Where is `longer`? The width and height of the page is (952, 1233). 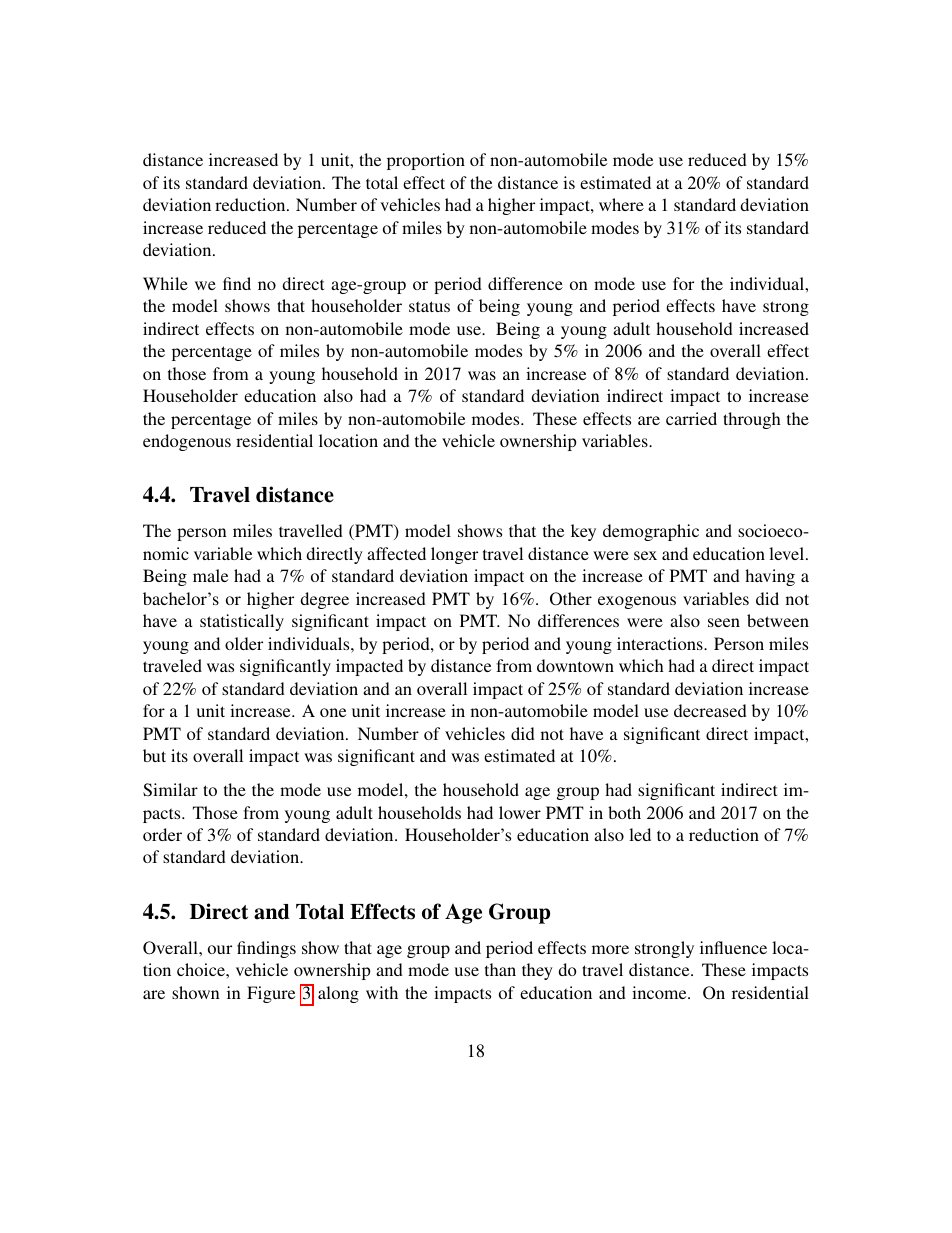 longer is located at coordinates (454, 555).
